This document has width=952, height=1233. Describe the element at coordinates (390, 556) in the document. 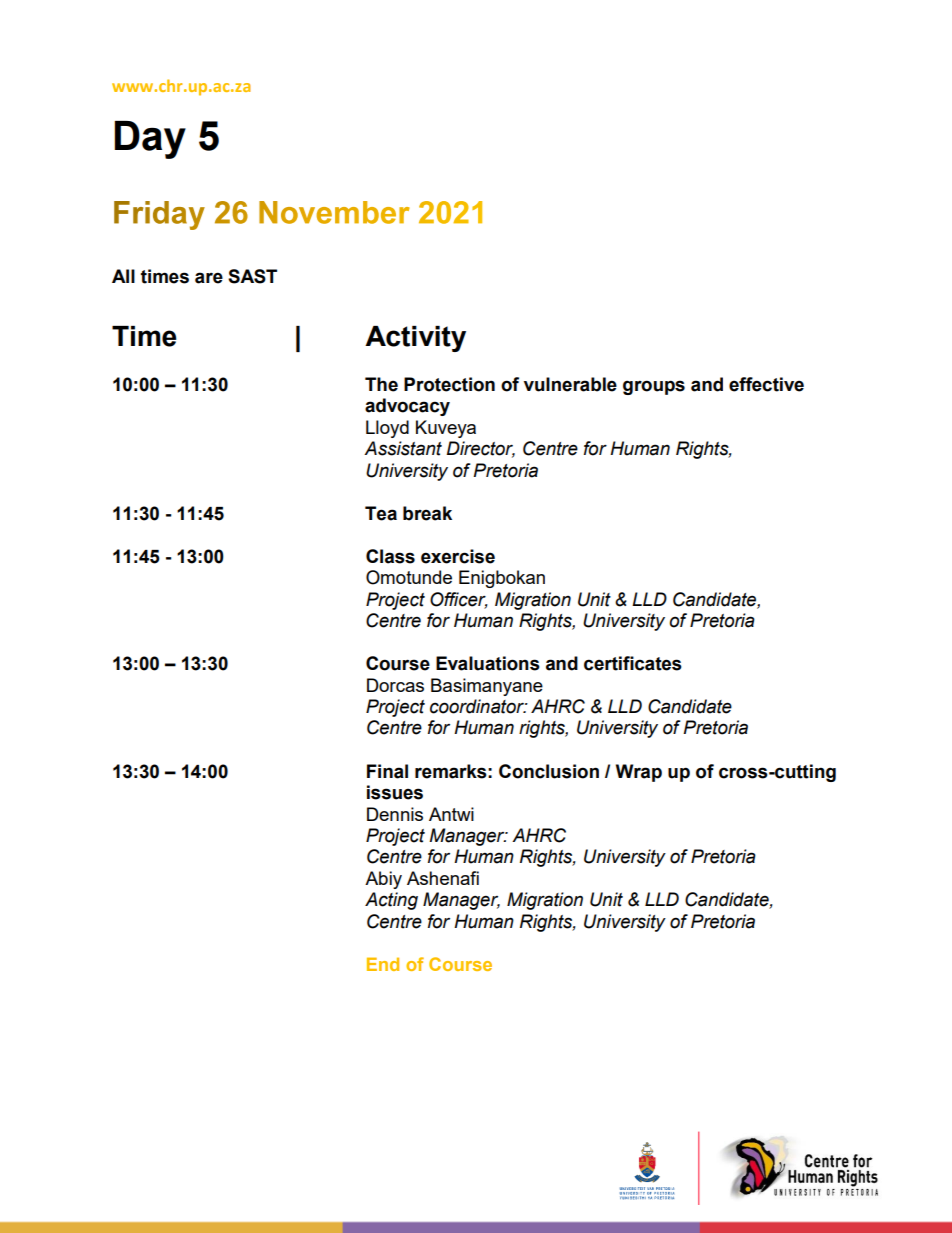

I see `Class` at that location.
